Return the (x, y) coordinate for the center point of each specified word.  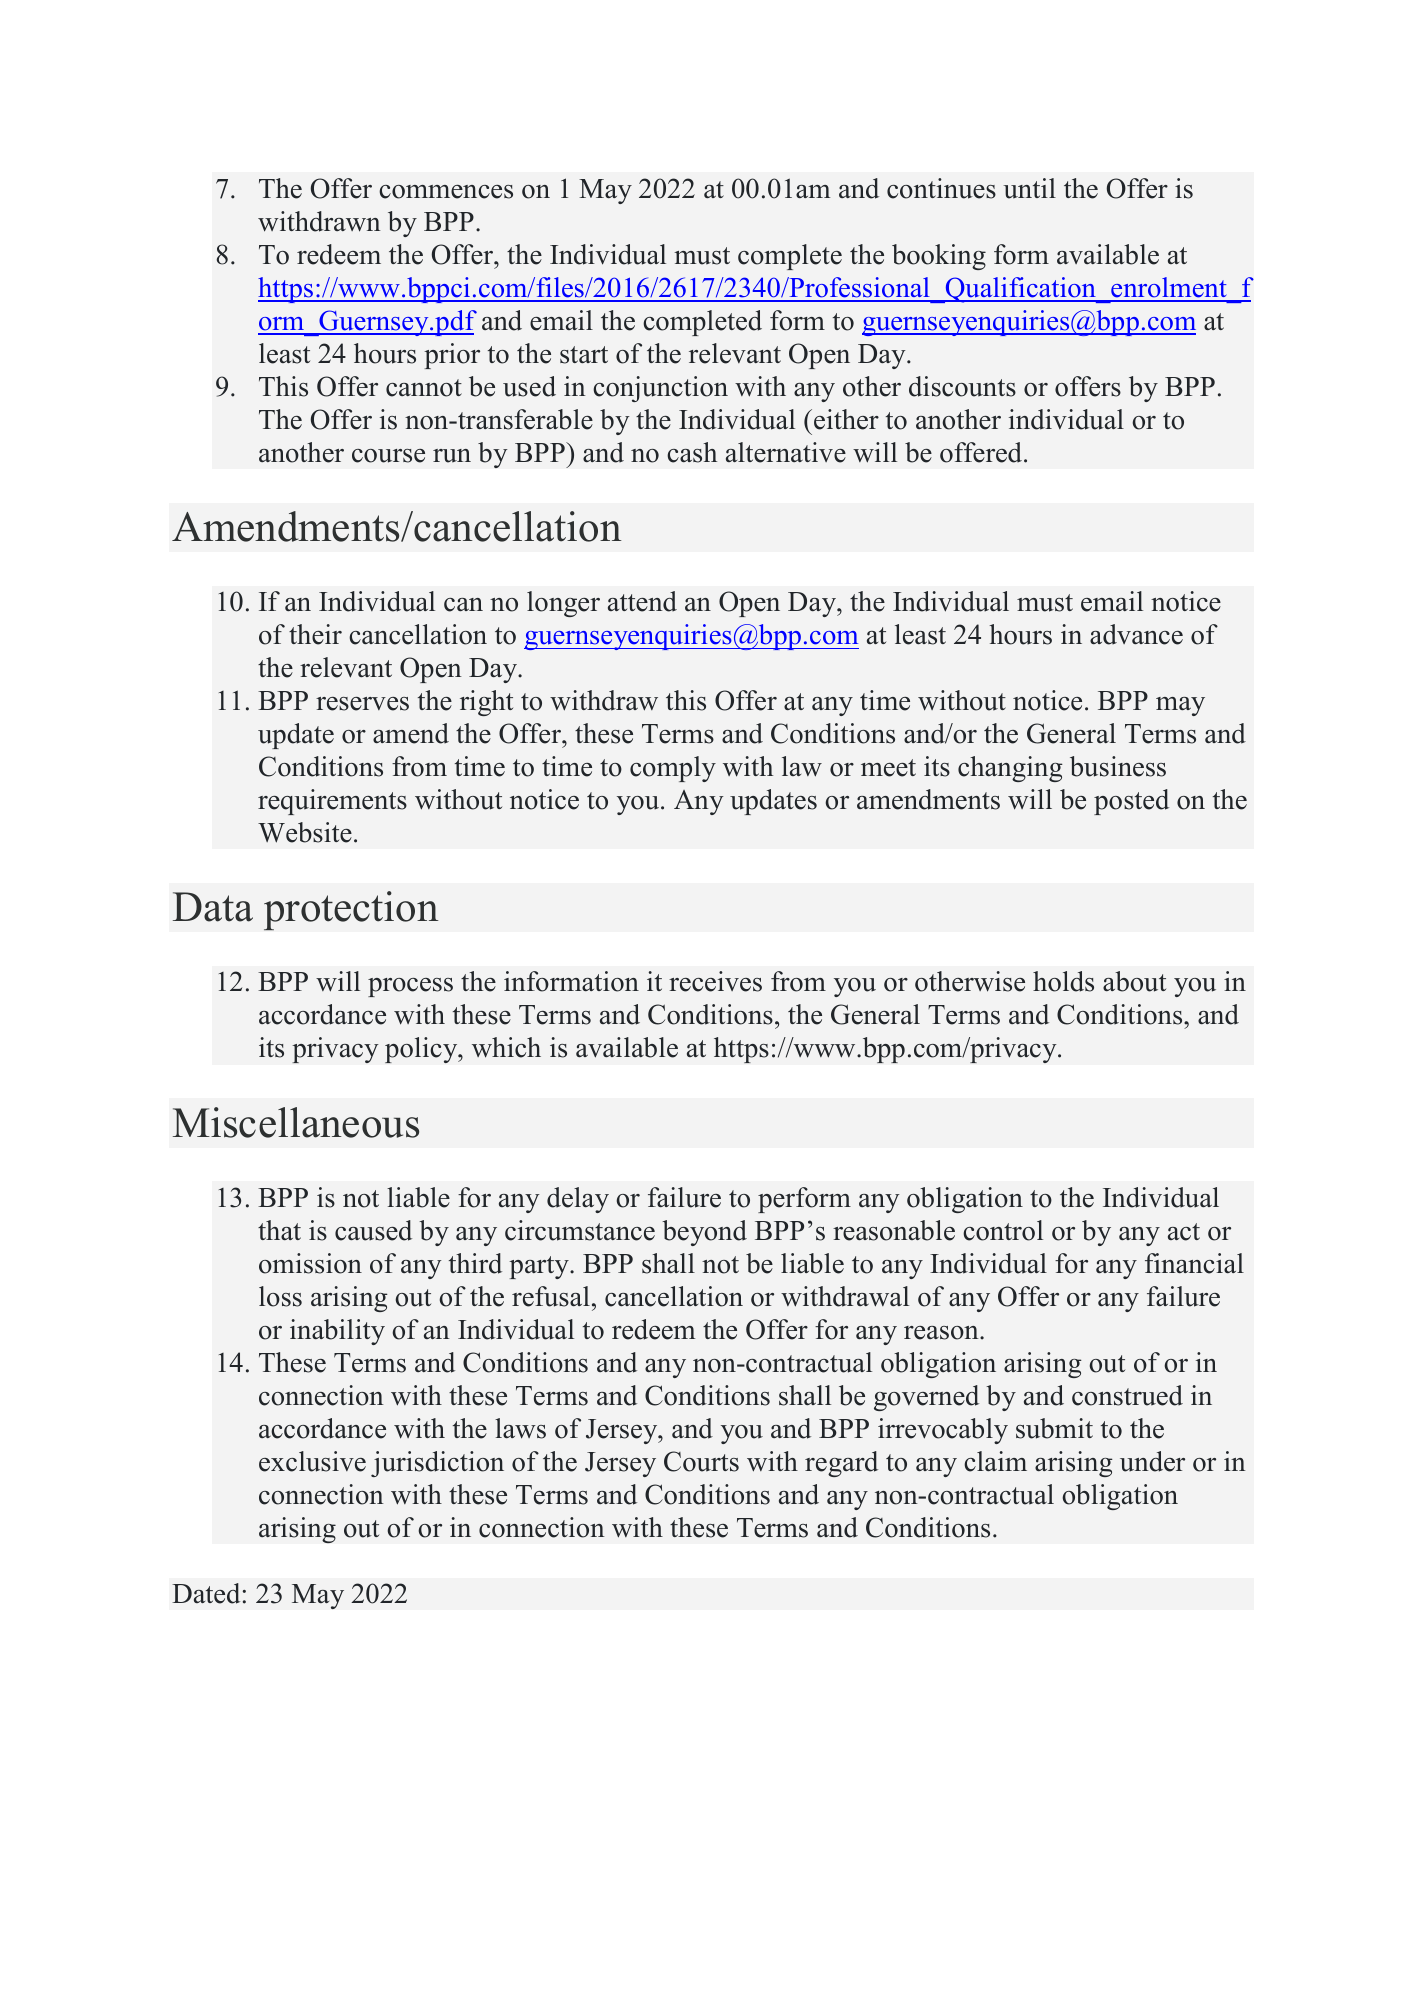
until (1029, 188)
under (1152, 1461)
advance (1136, 634)
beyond (704, 1233)
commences (446, 192)
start (584, 355)
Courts (701, 1461)
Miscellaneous (296, 1122)
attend (642, 601)
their (315, 634)
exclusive (312, 1461)
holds (1063, 981)
